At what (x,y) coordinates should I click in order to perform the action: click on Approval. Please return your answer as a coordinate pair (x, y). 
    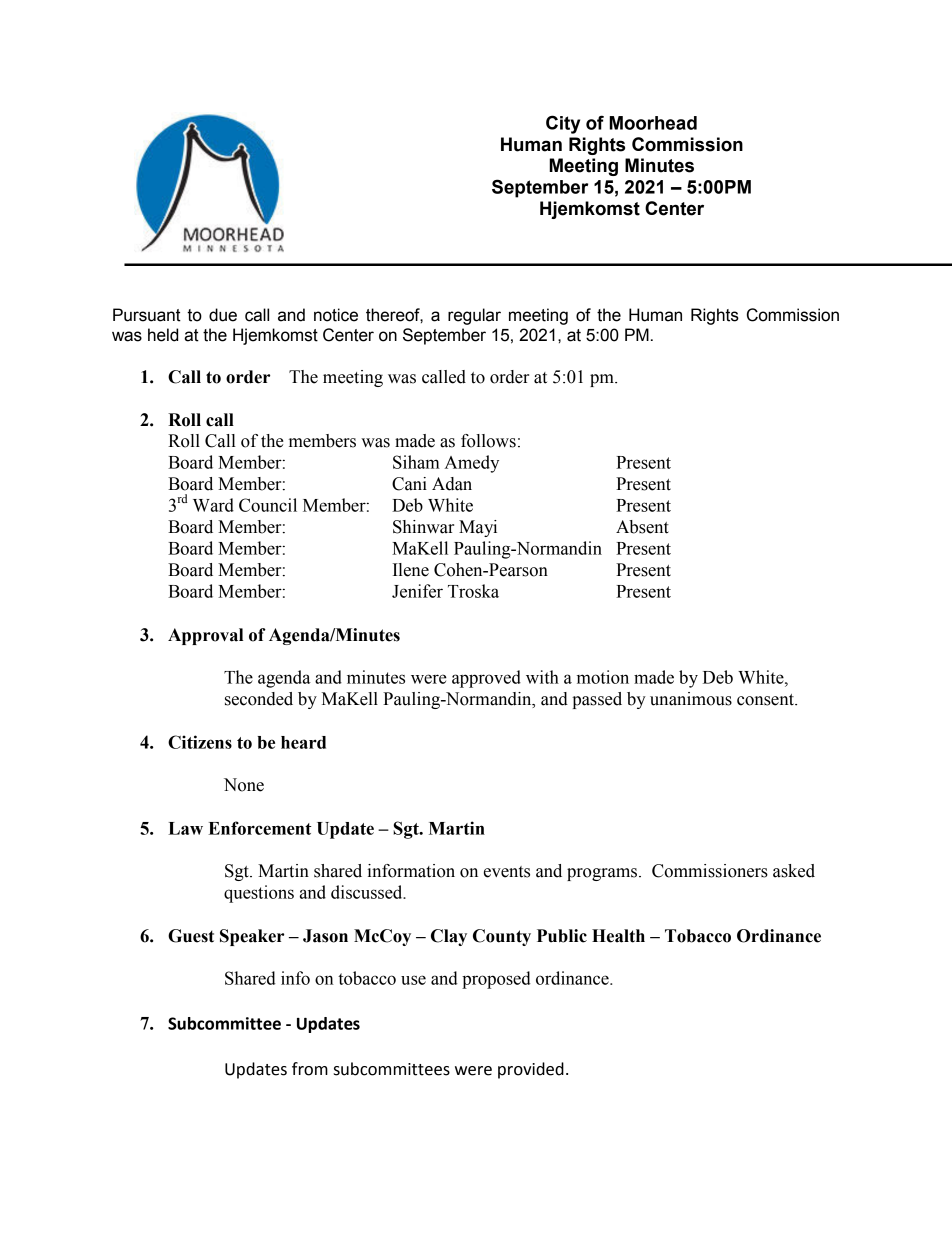
    Looking at the image, I should click on (205, 636).
